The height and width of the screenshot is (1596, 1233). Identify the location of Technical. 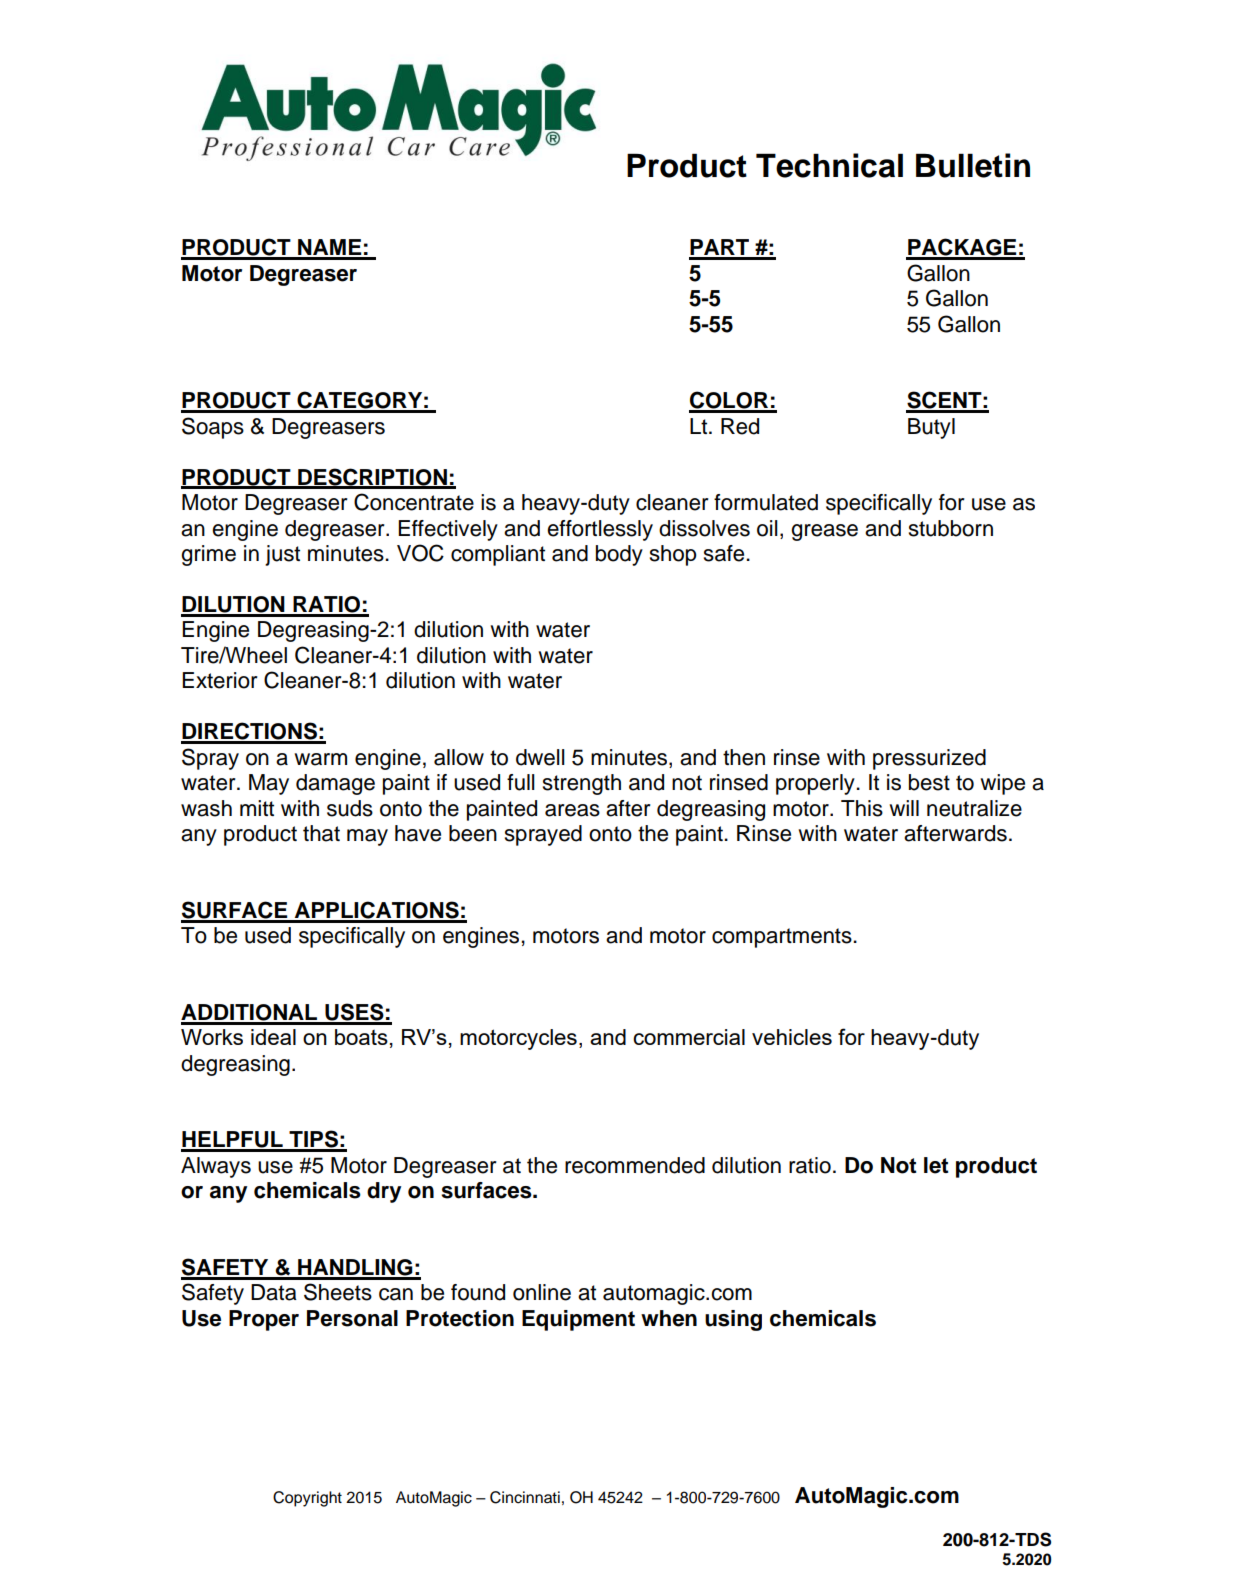
(829, 165).
